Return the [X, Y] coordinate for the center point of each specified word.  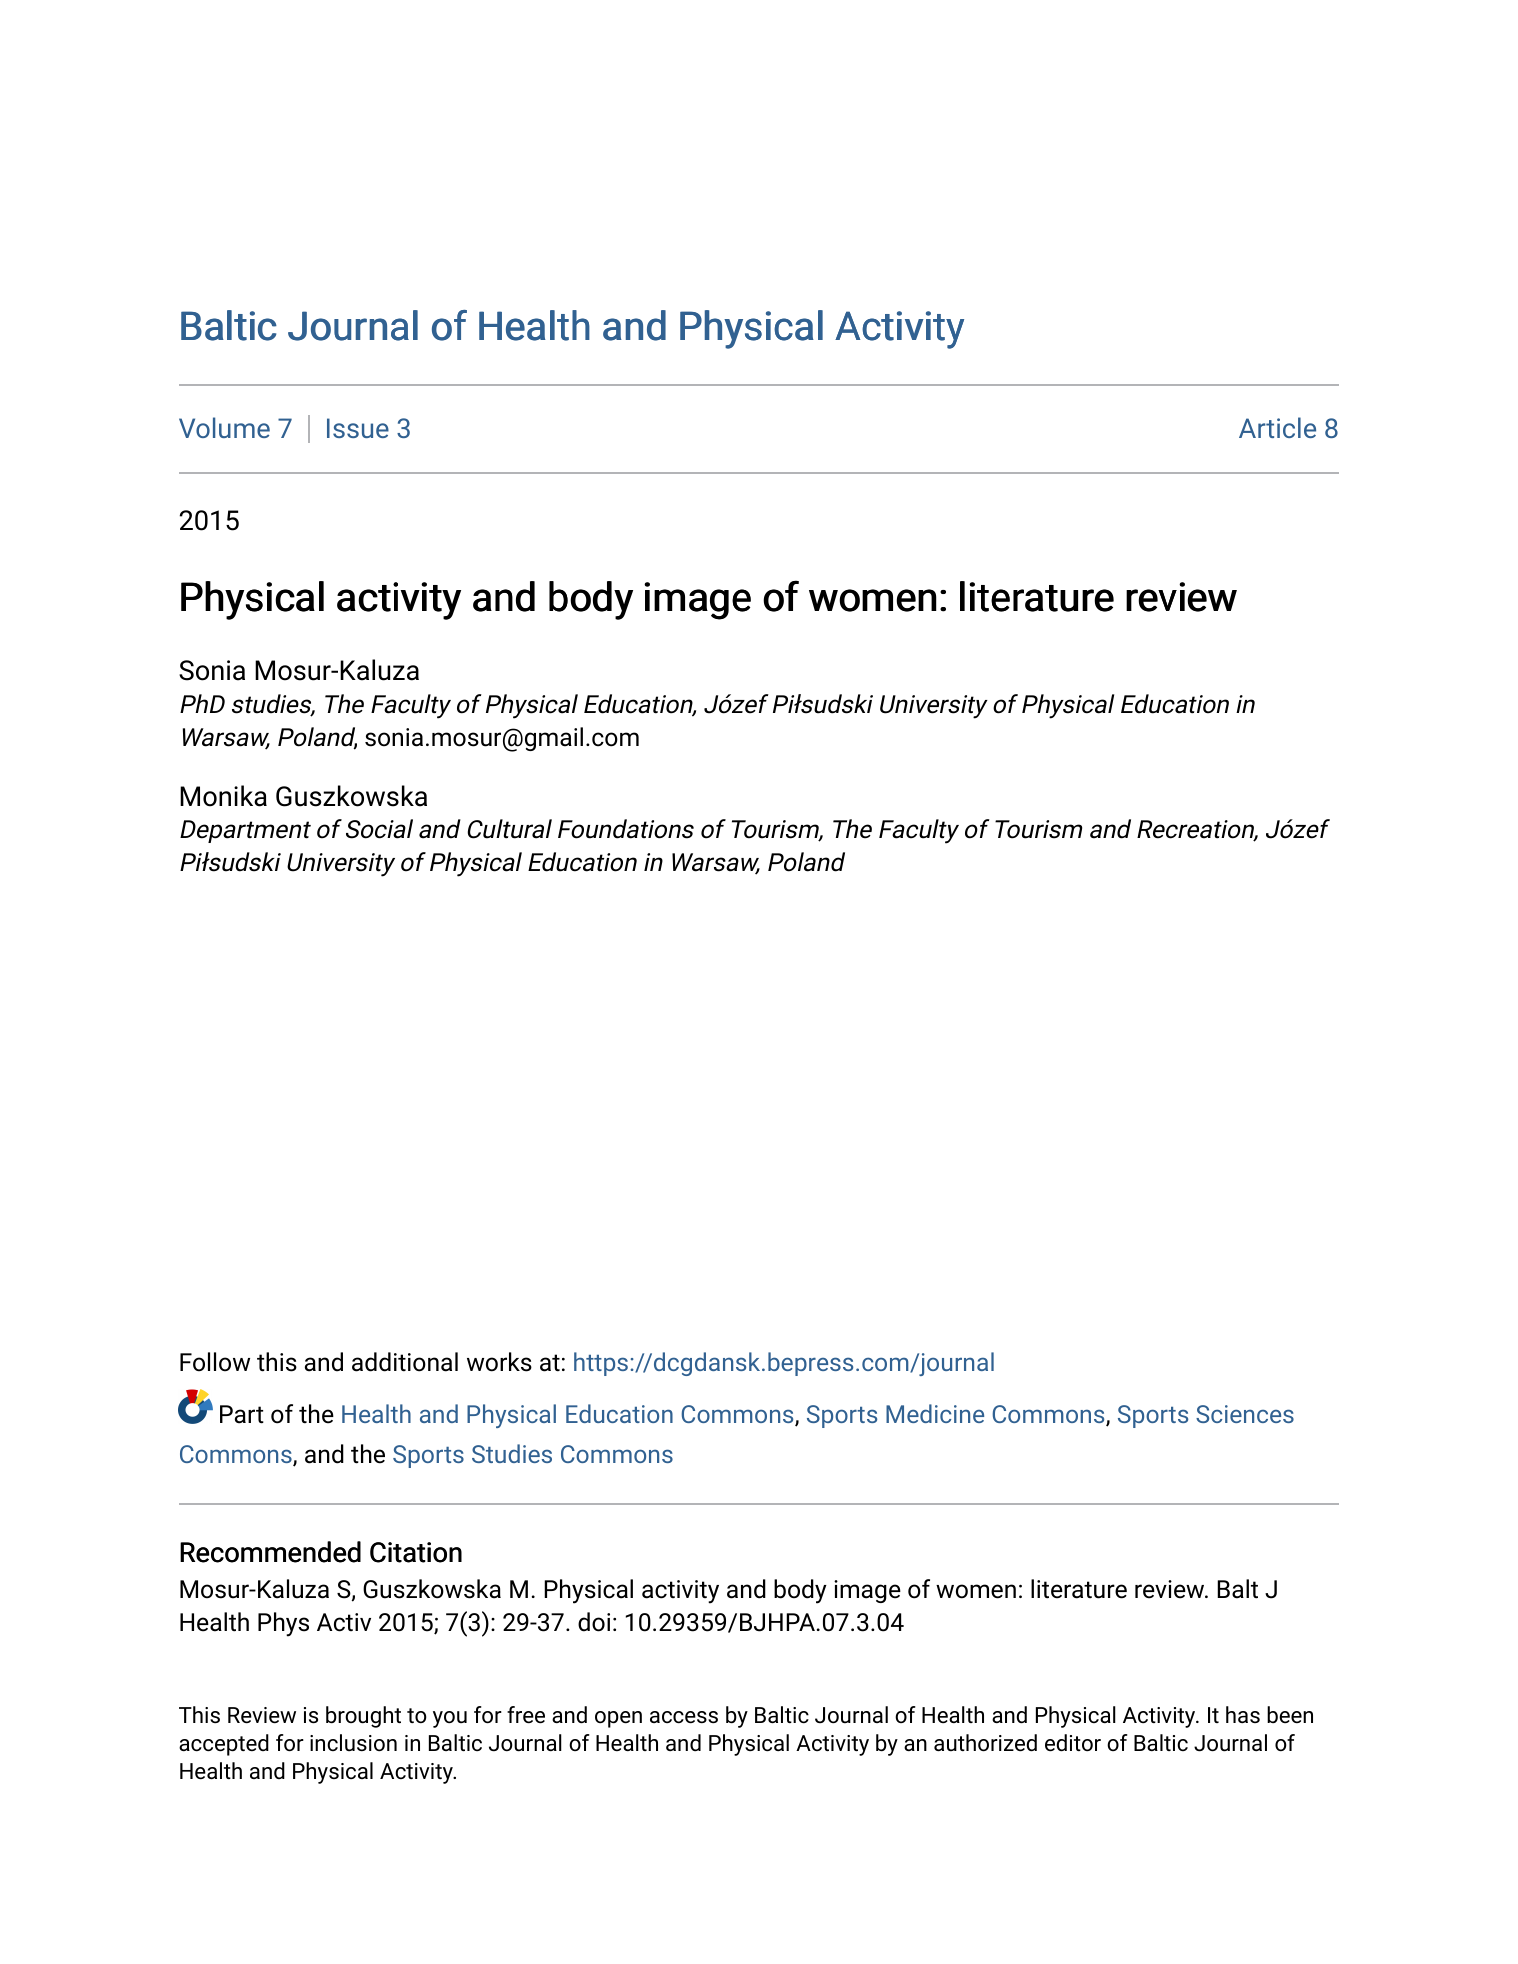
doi [594, 1622]
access [684, 1717]
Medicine [935, 1413]
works [499, 1362]
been [1290, 1714]
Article [1277, 427]
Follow [215, 1362]
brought [363, 1717]
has [1243, 1714]
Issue [358, 428]
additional [405, 1362]
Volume [224, 427]
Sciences [1245, 1414]
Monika [223, 796]
